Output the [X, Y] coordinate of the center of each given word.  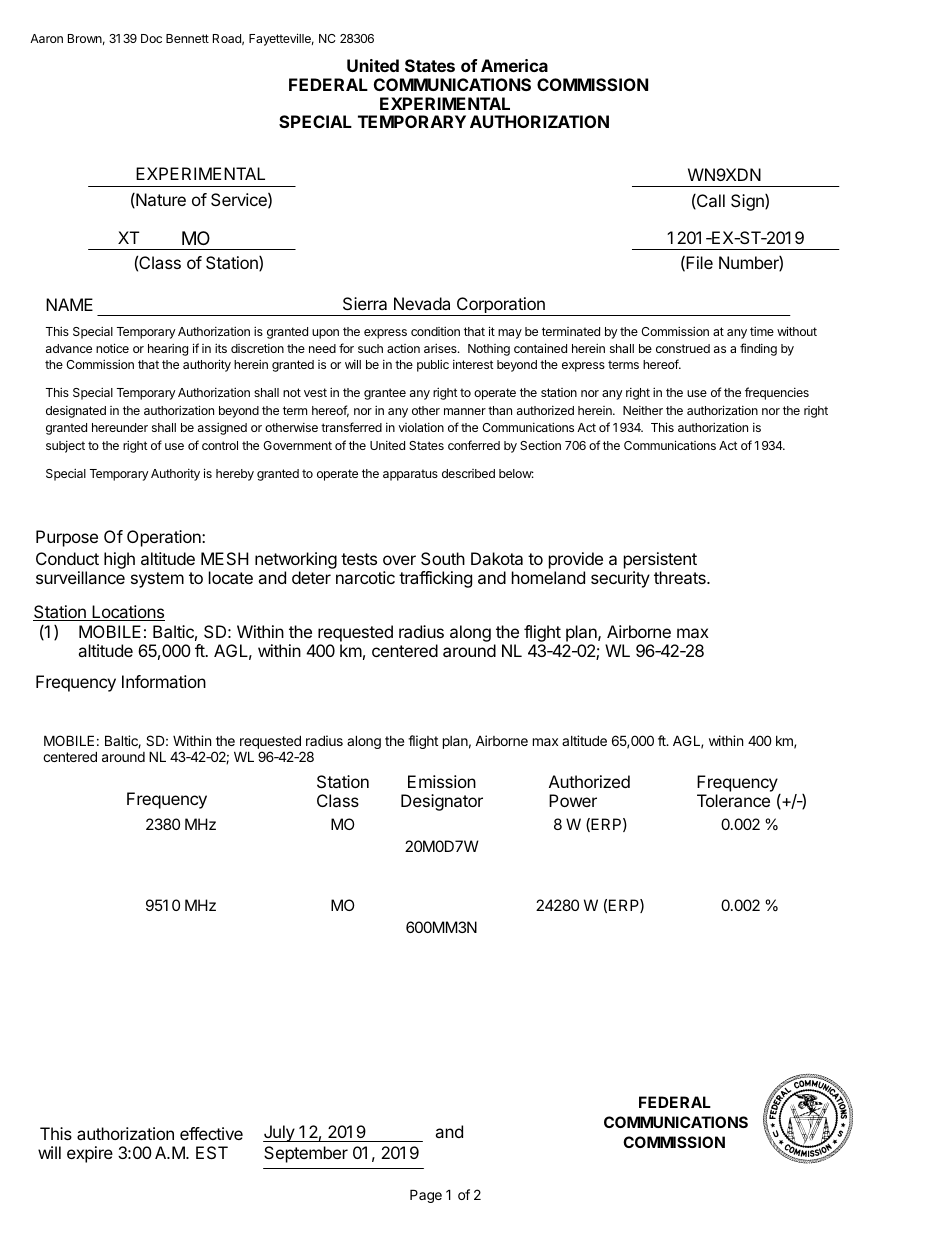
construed [683, 348]
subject [65, 446]
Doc [151, 38]
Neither [643, 410]
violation [421, 427]
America [514, 65]
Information [164, 681]
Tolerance [733, 800]
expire [90, 1154]
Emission [442, 781]
